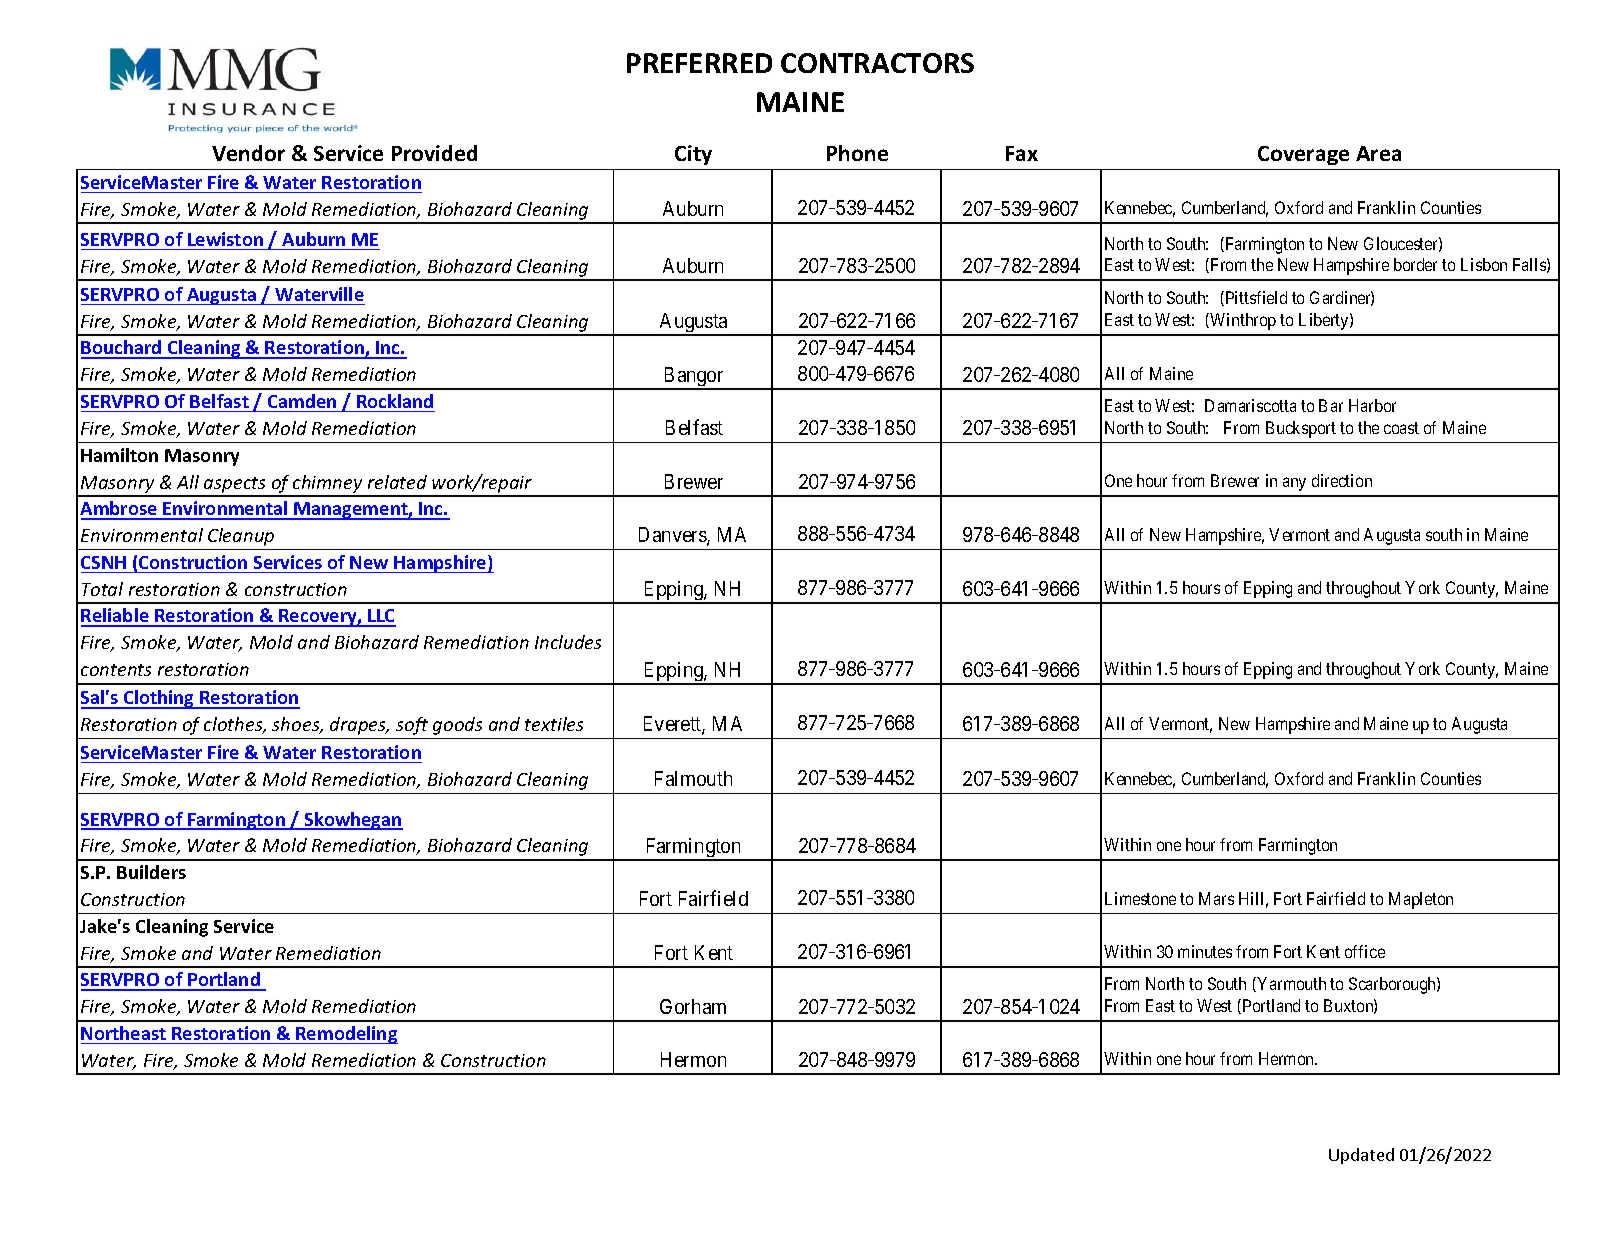  What do you see at coordinates (248, 153) in the screenshot?
I see `Vendor` at bounding box center [248, 153].
